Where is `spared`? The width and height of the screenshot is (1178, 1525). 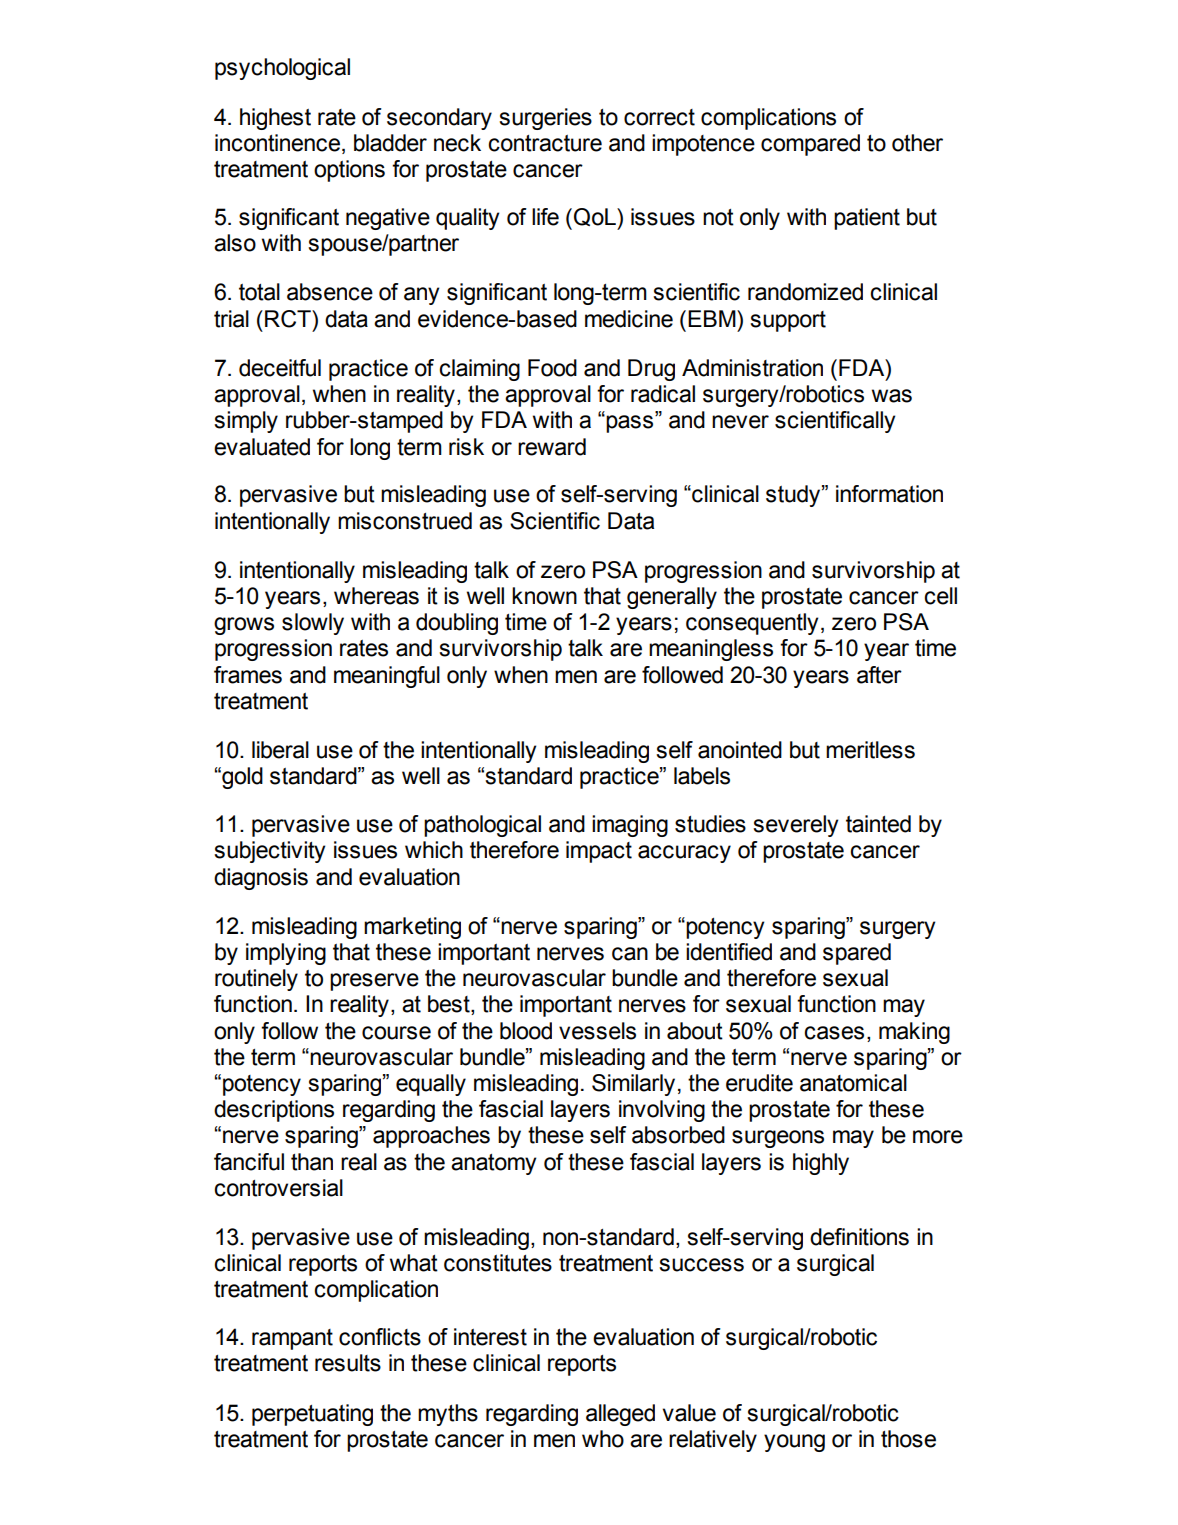
spared is located at coordinates (857, 954).
